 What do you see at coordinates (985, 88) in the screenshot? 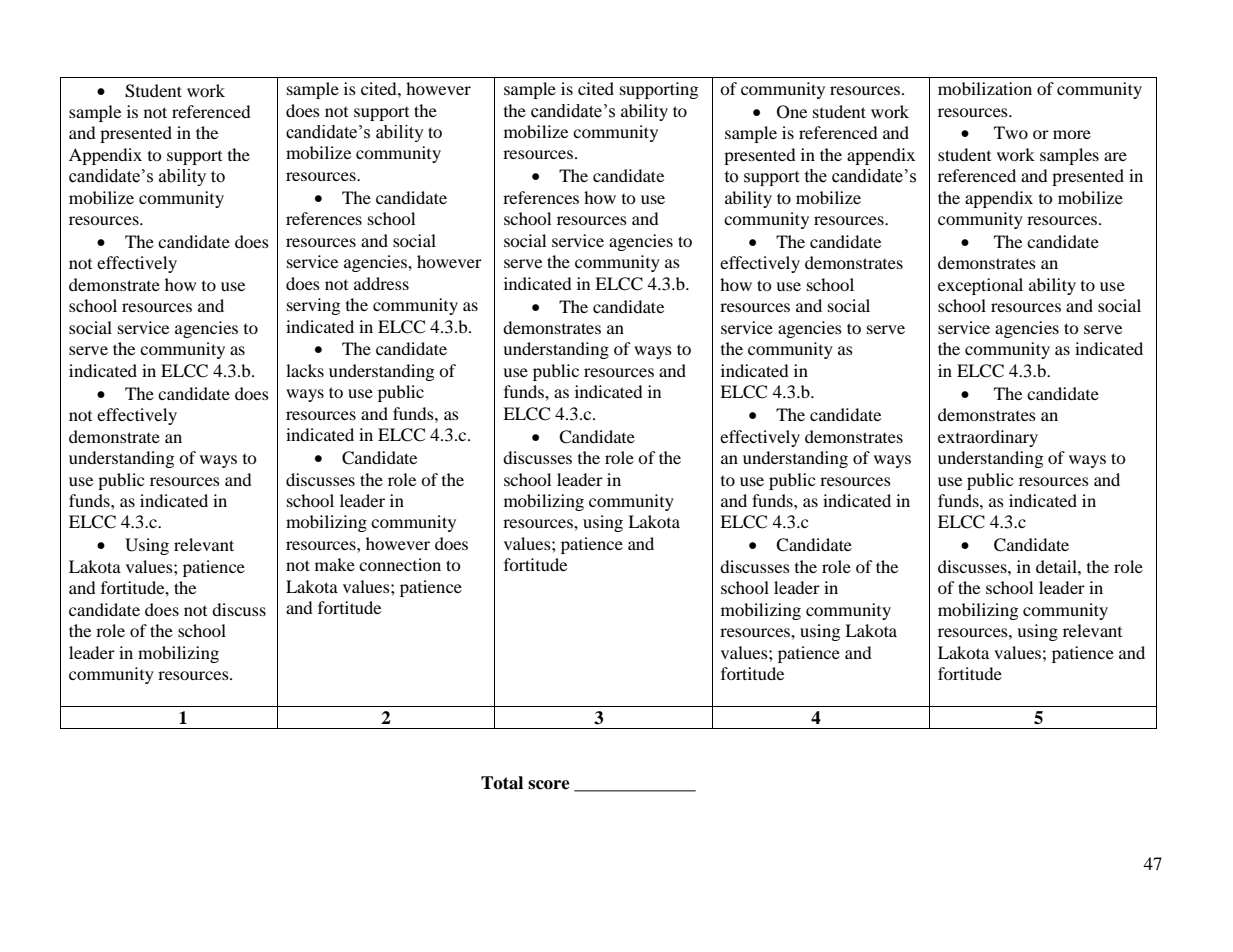
I see `mobilization` at bounding box center [985, 88].
